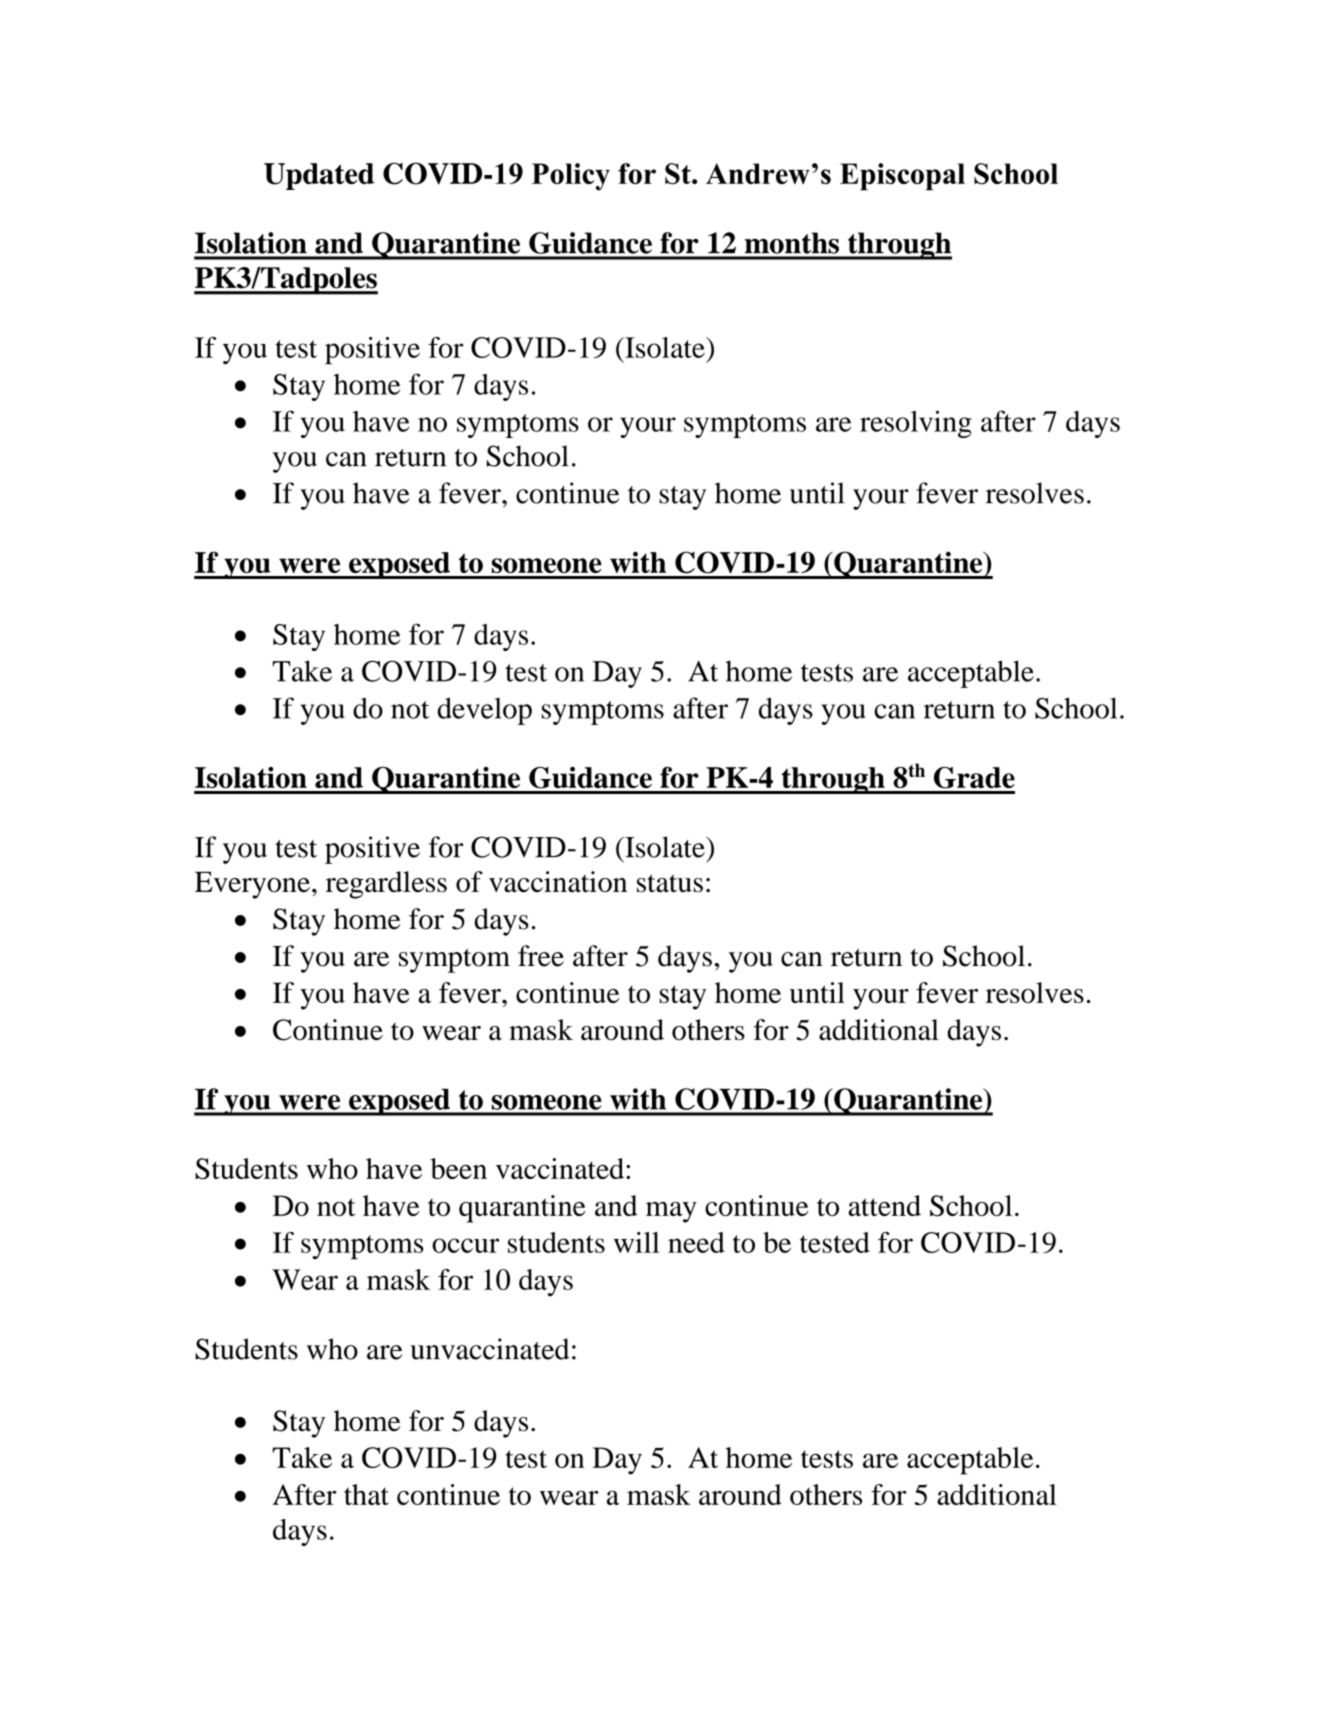 Image resolution: width=1322 pixels, height=1710 pixels. What do you see at coordinates (558, 882) in the screenshot?
I see `vaccination` at bounding box center [558, 882].
